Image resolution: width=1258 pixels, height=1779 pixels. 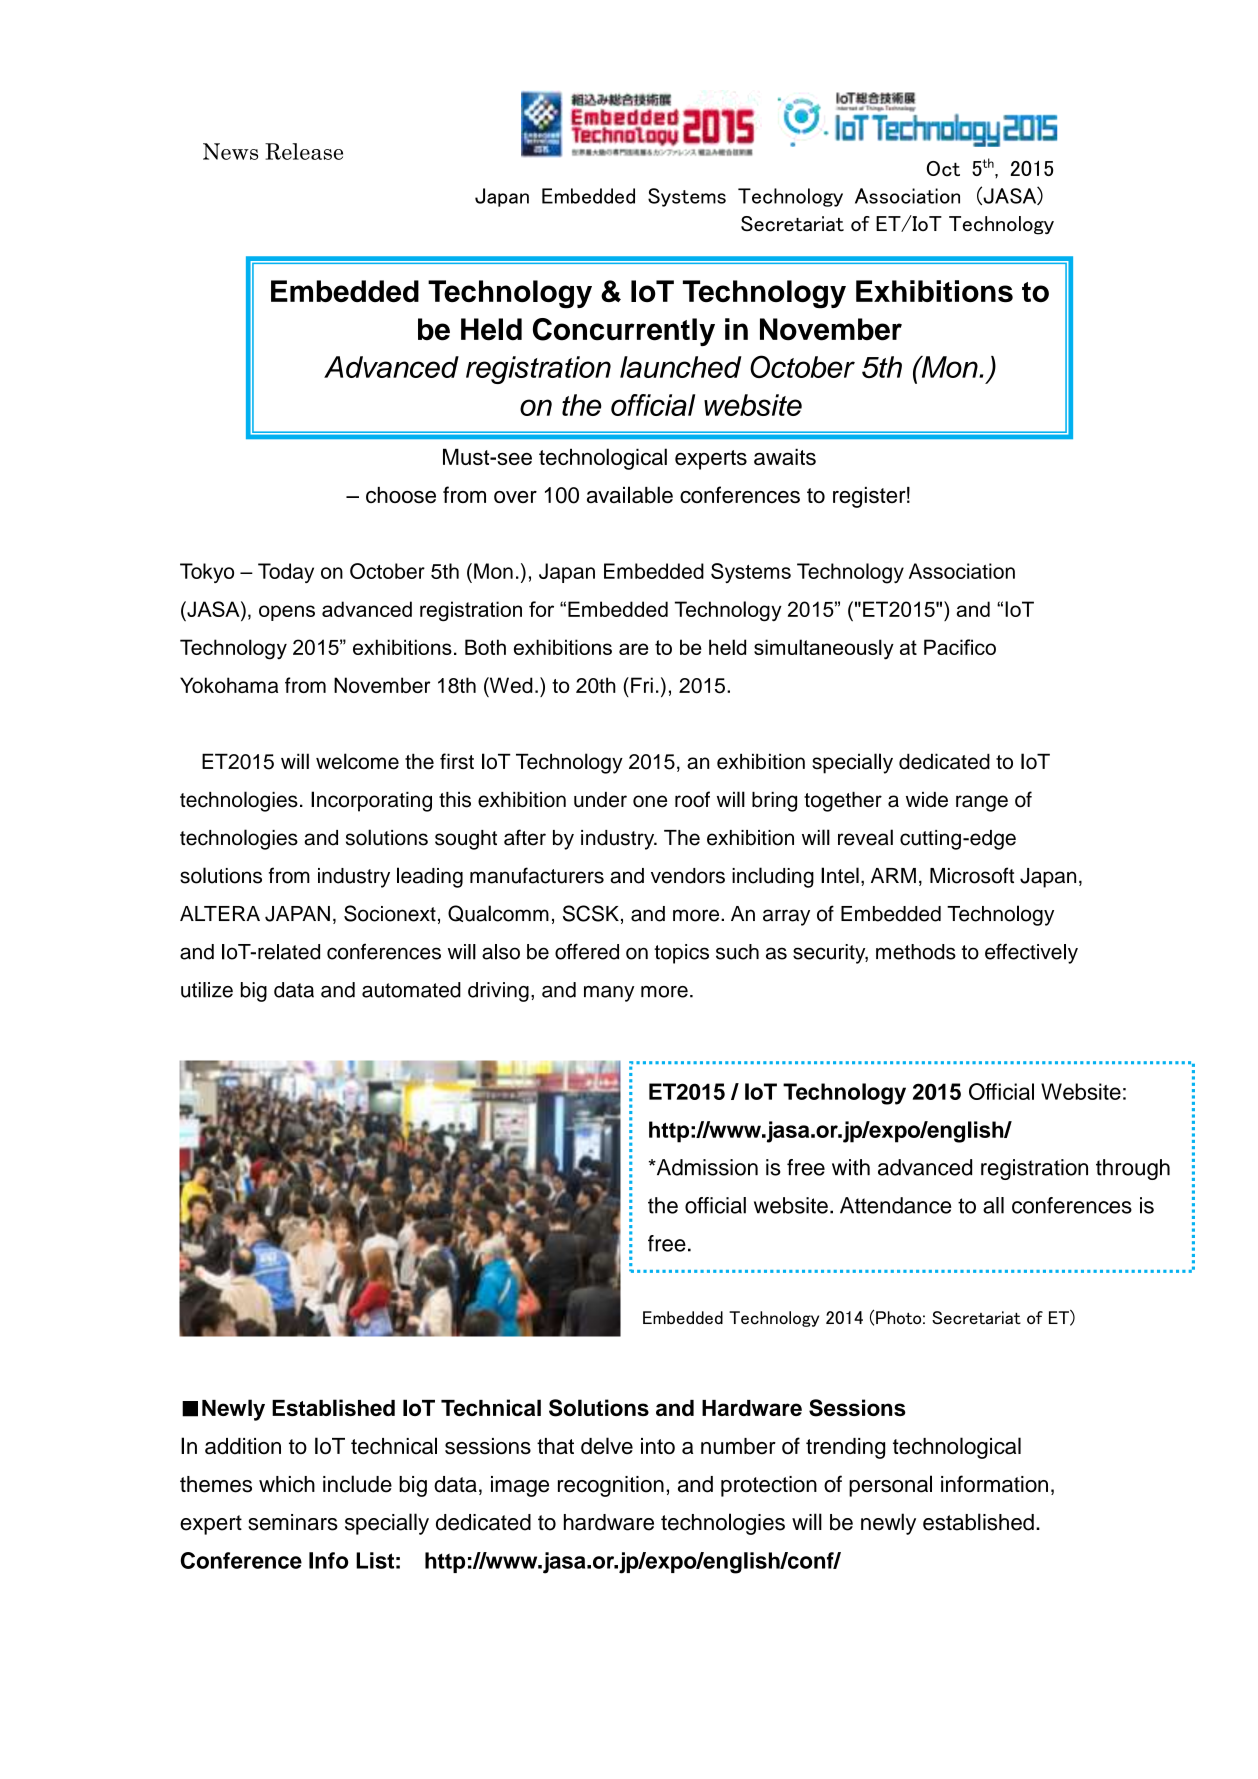 What do you see at coordinates (658, 1446) in the screenshot?
I see `into` at bounding box center [658, 1446].
